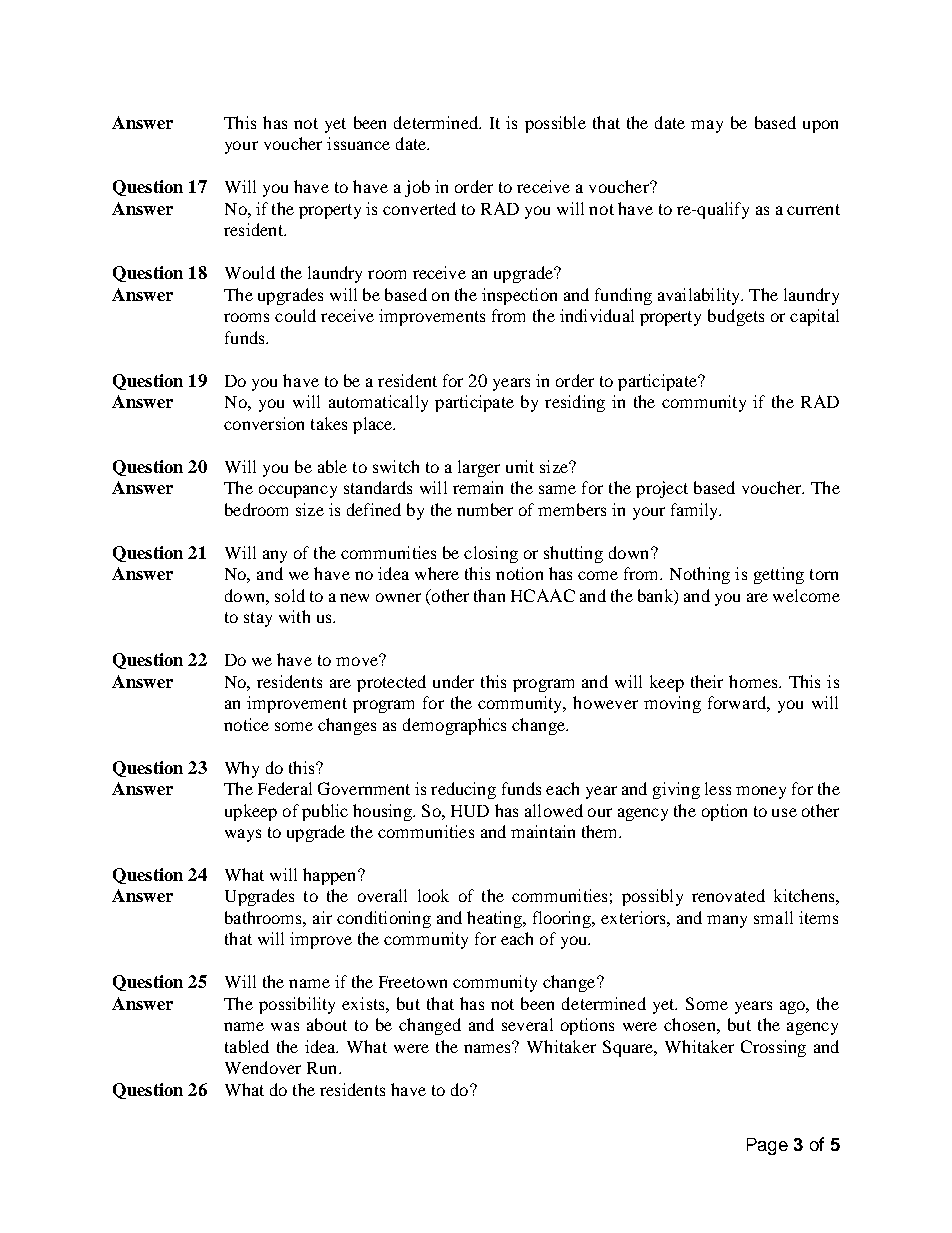  I want to click on issuance, so click(358, 143).
